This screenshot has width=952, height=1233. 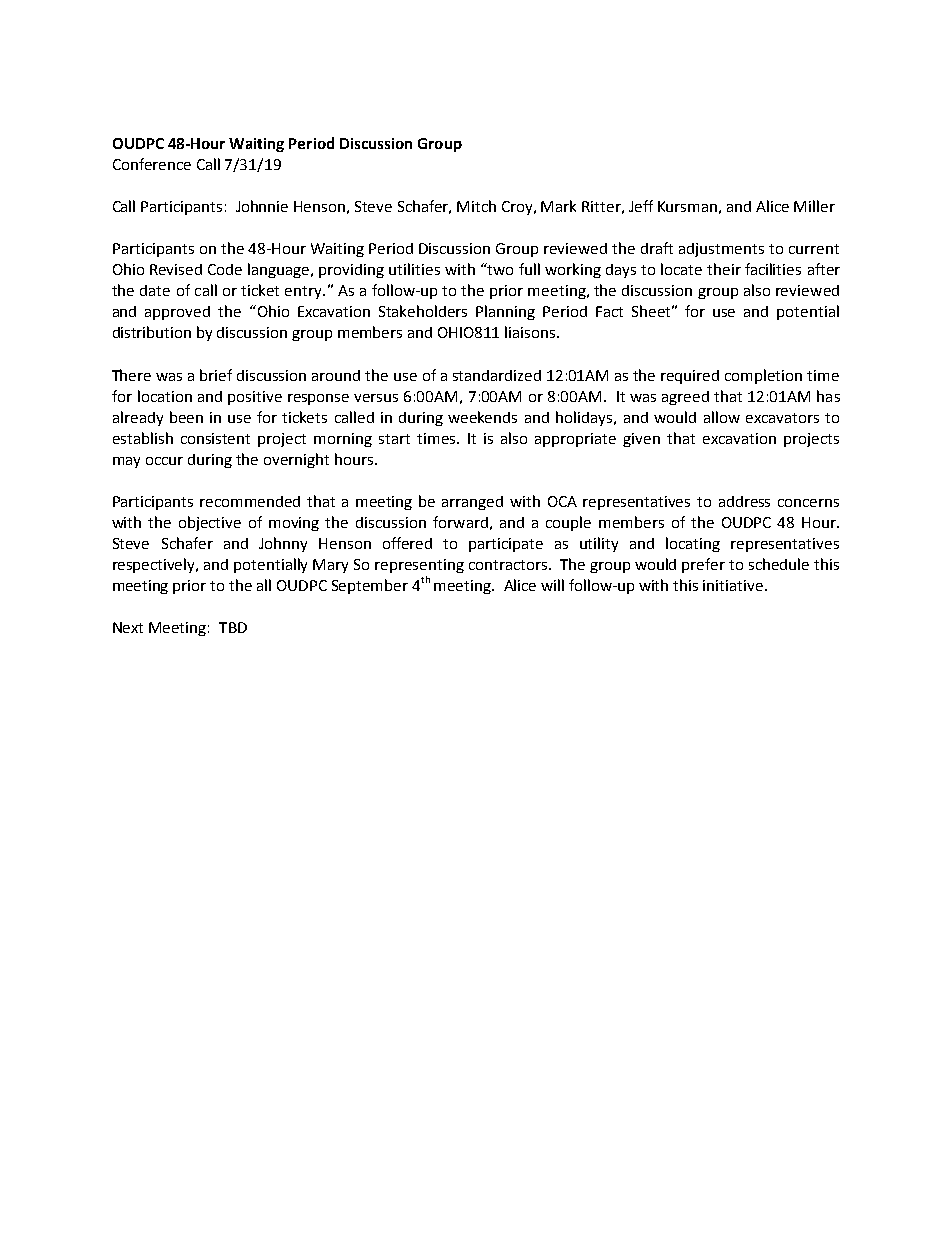 I want to click on Conference, so click(x=152, y=164).
